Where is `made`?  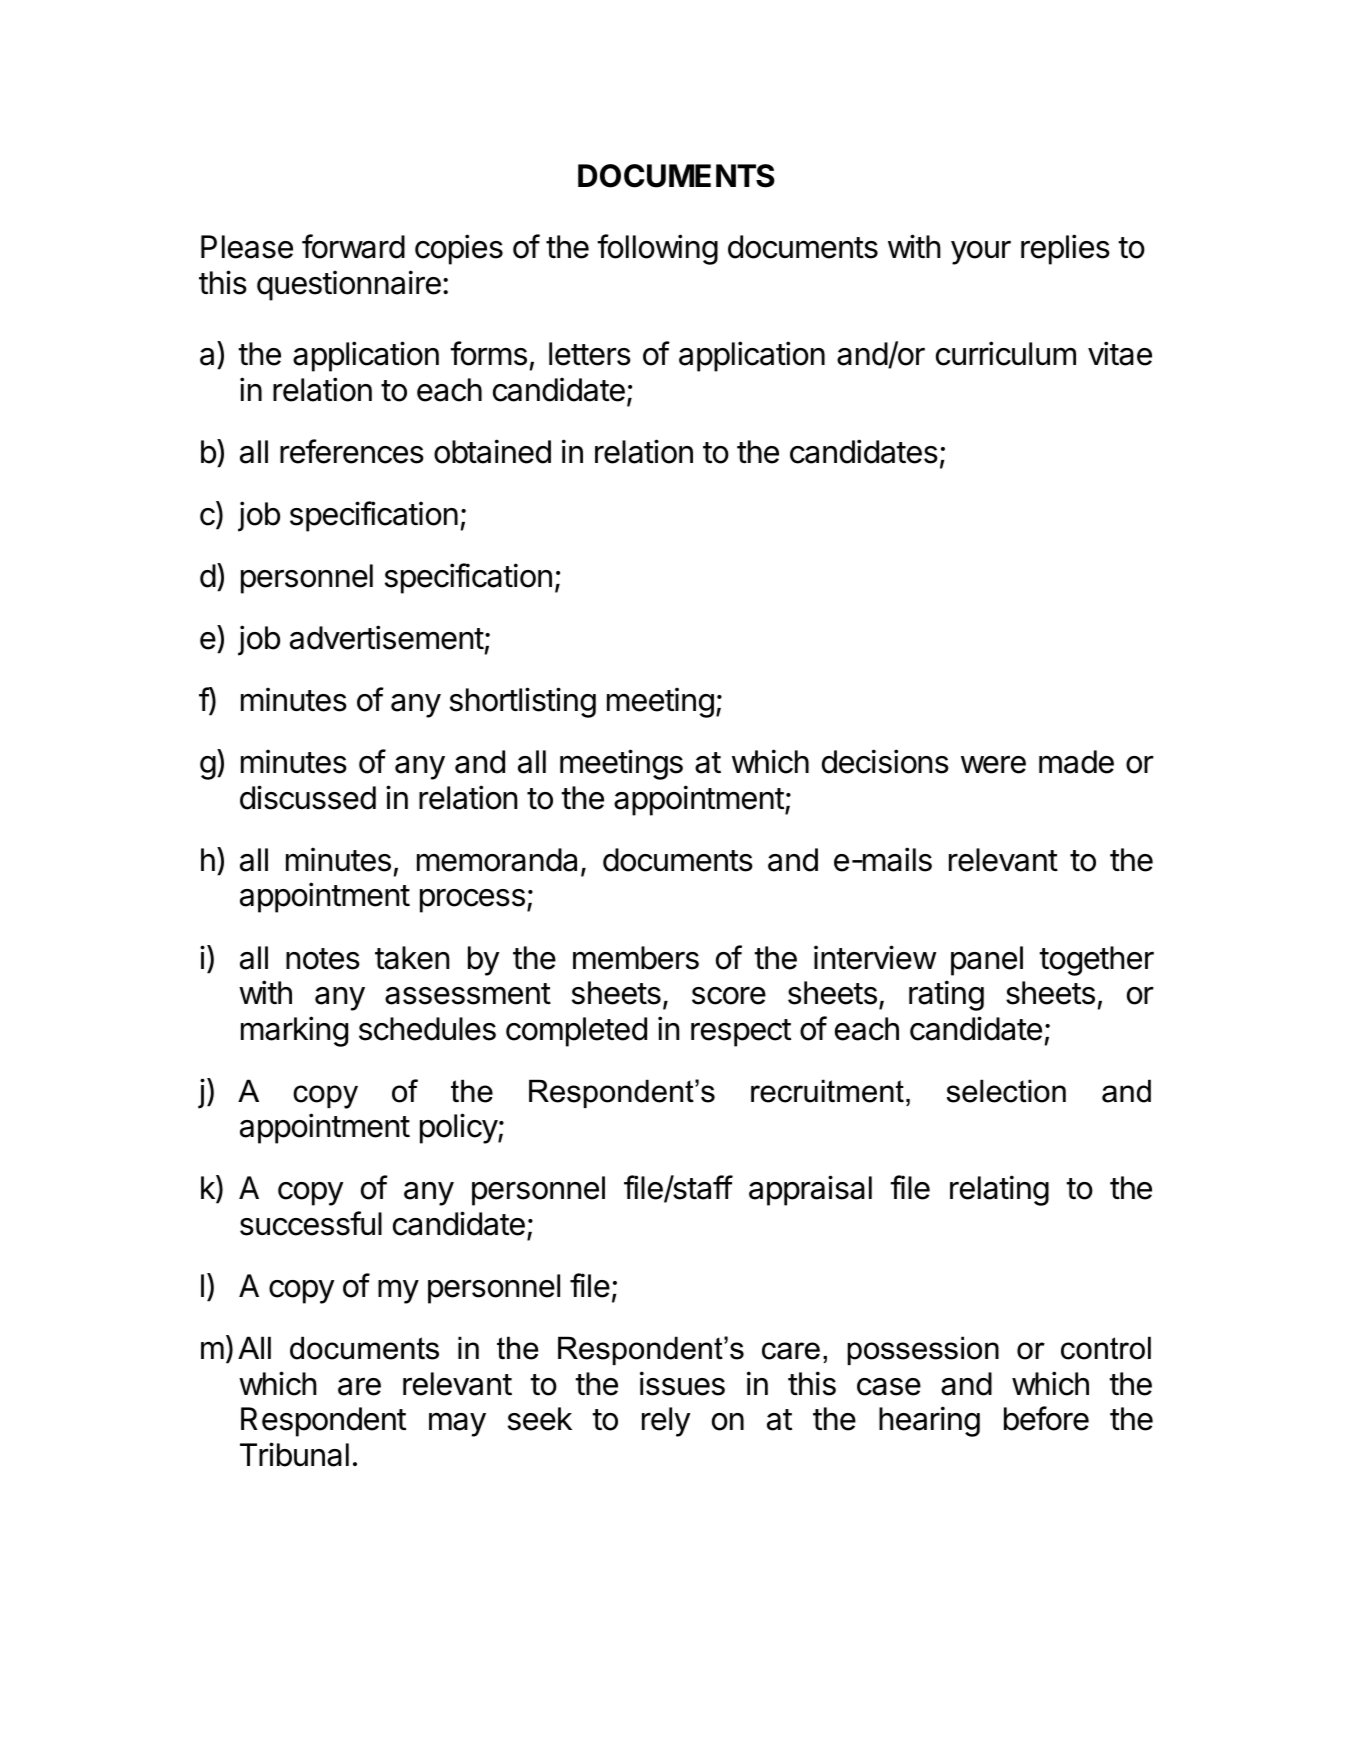 made is located at coordinates (1076, 762).
